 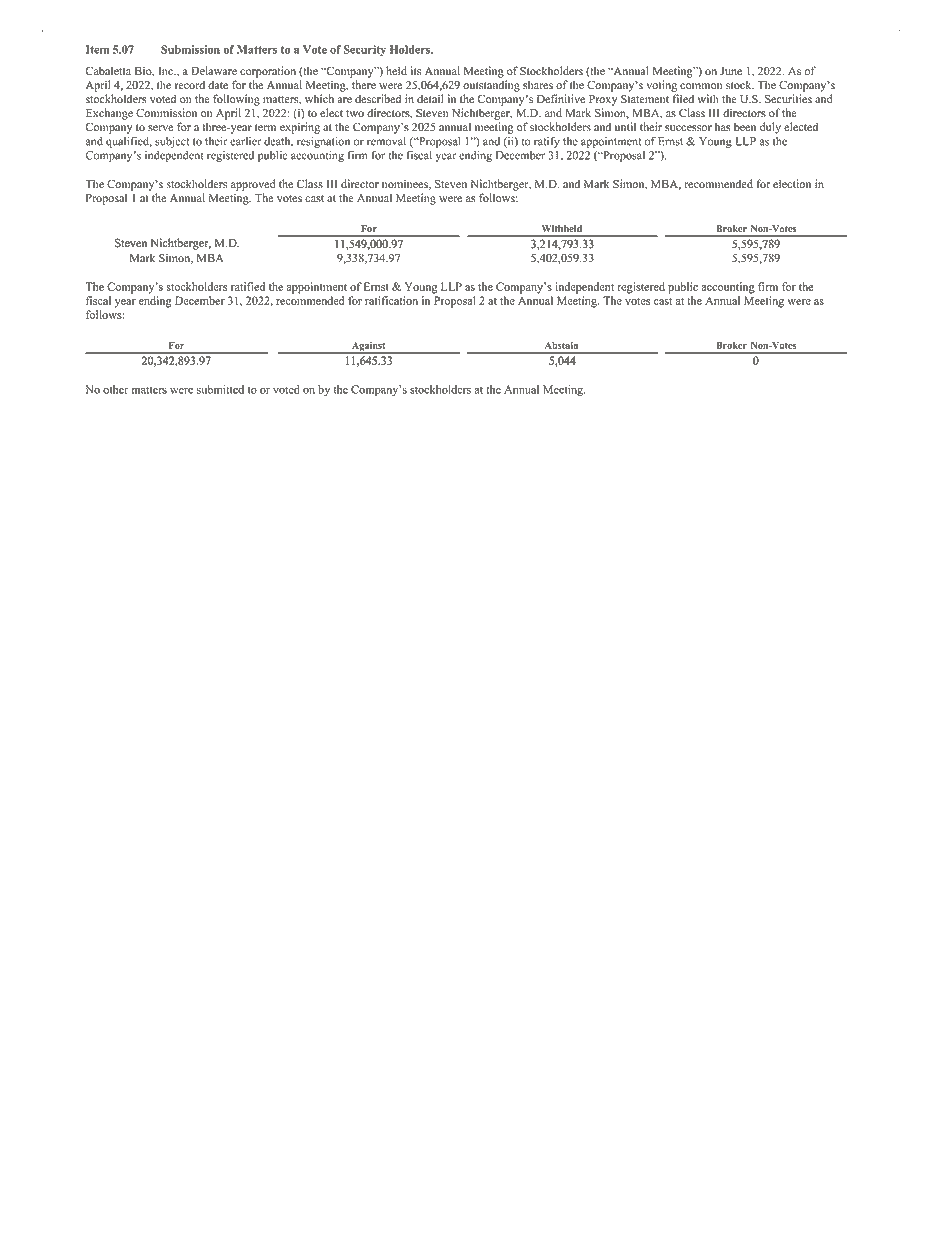 What do you see at coordinates (416, 71) in the screenshot?
I see `its` at bounding box center [416, 71].
